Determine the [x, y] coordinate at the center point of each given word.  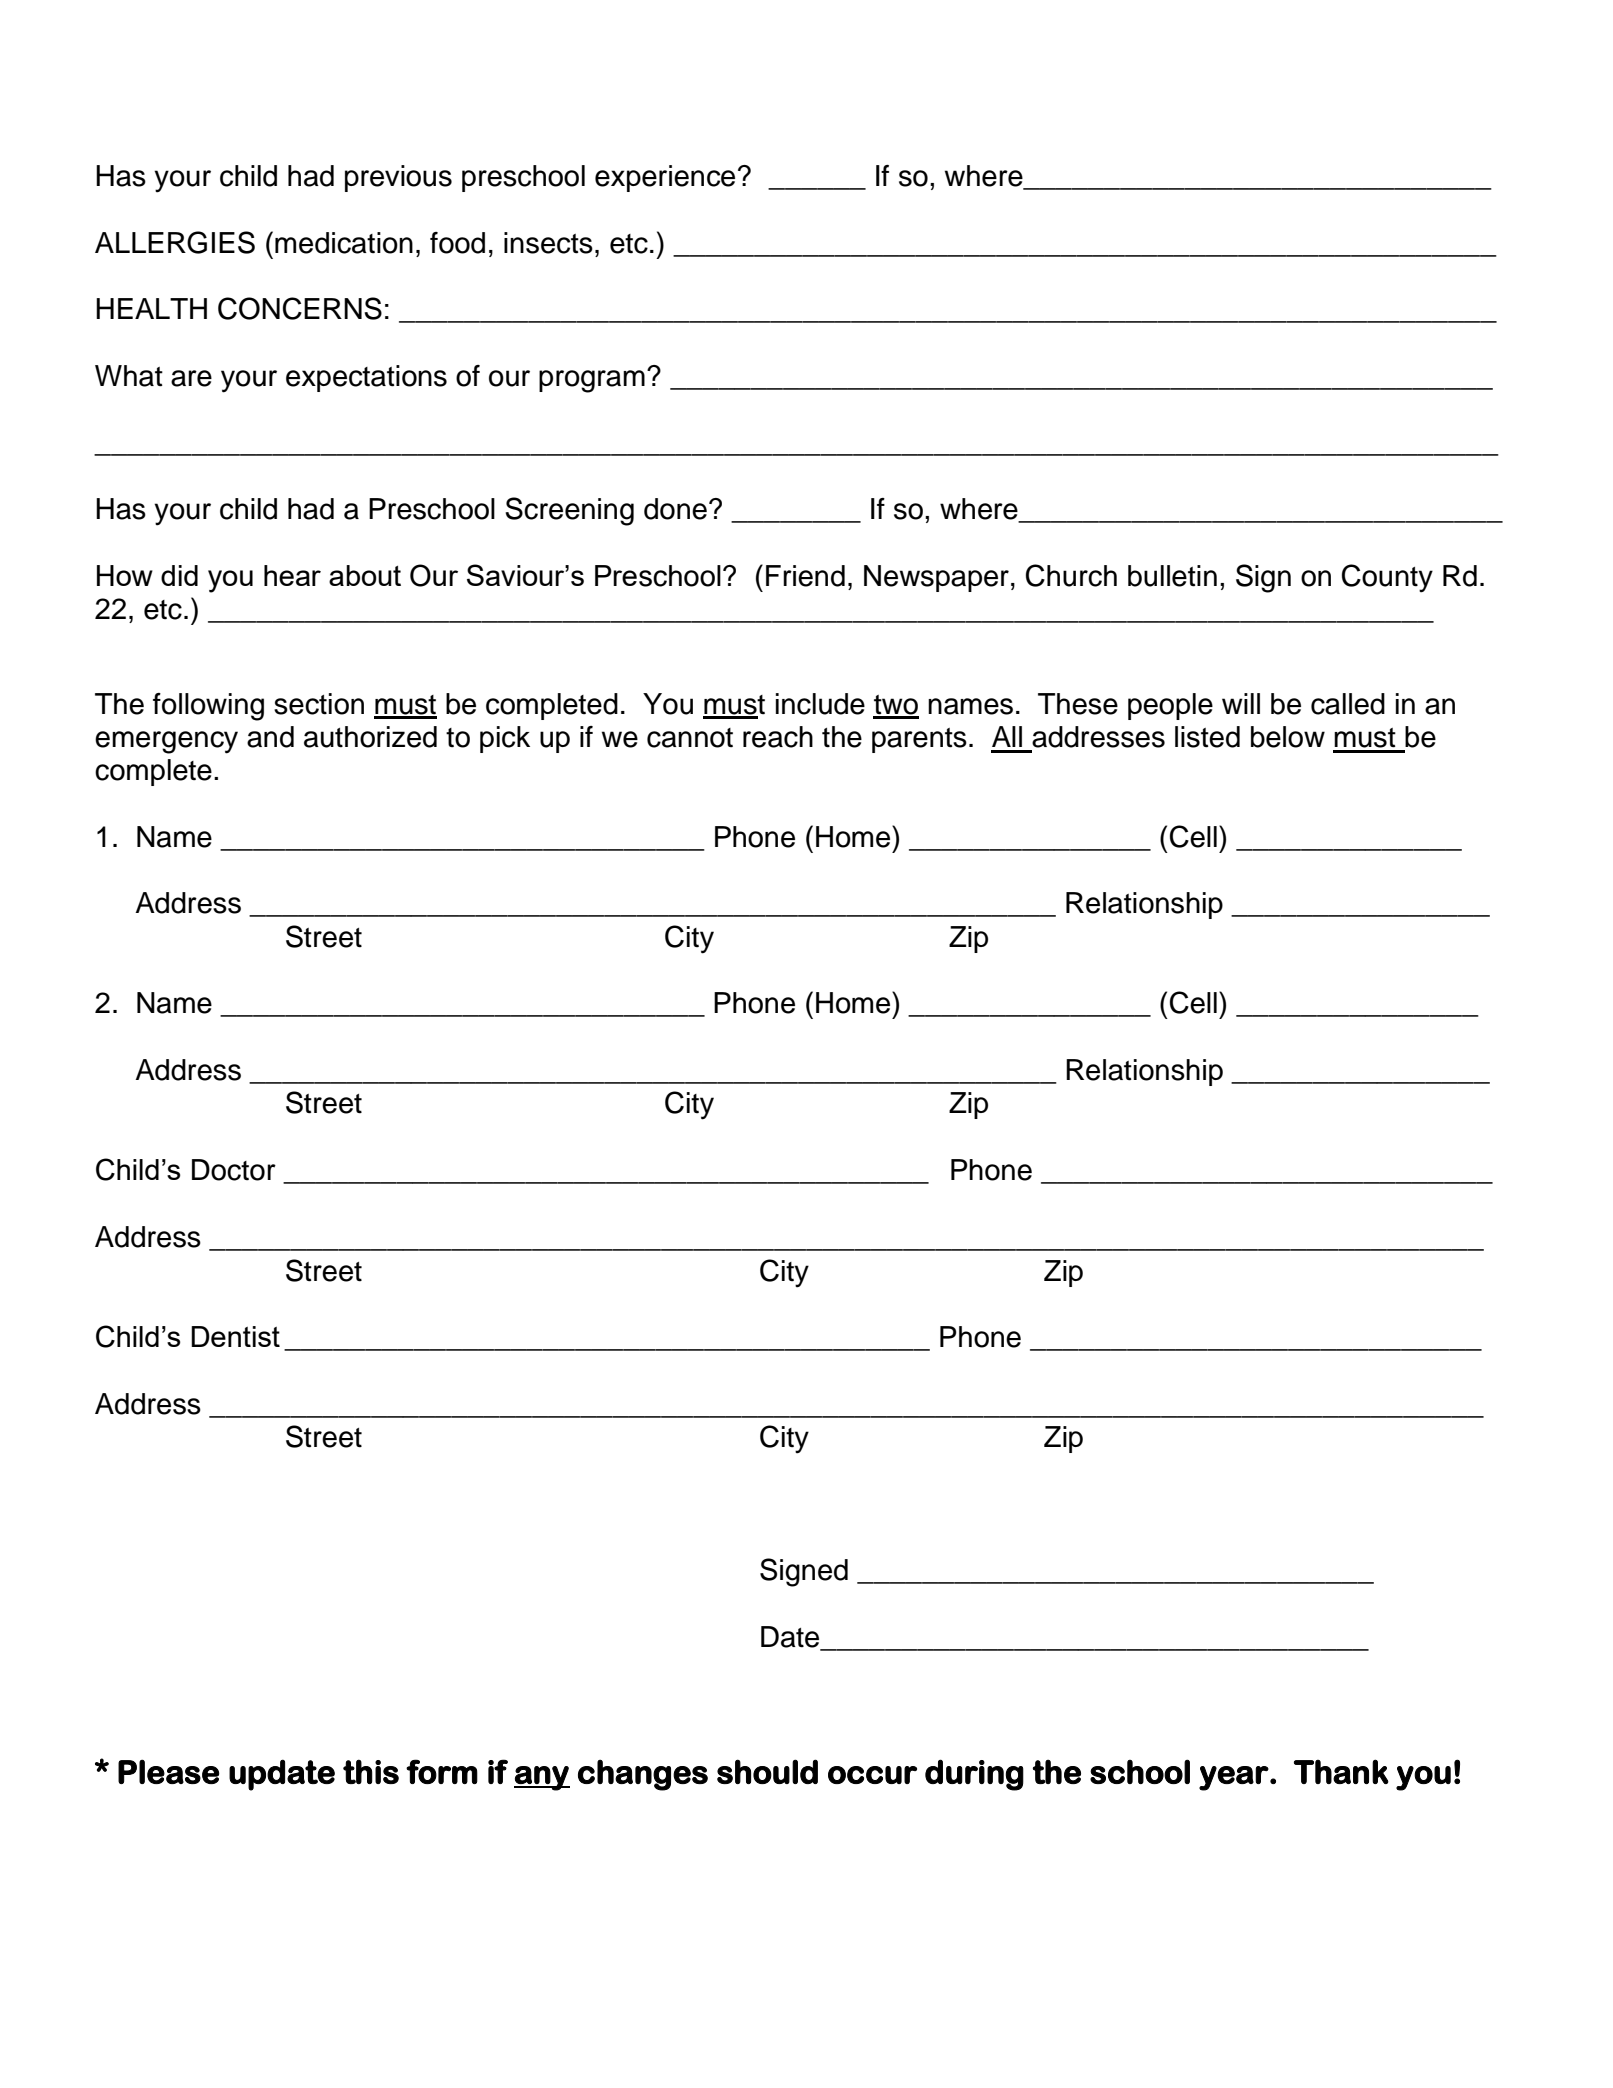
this [371, 1771]
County [1387, 578]
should [767, 1771]
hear [292, 575]
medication [344, 243]
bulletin [1172, 576]
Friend [805, 576]
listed [1207, 737]
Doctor [234, 1170]
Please [168, 1771]
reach [778, 737]
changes [643, 1775]
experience [665, 178]
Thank [1341, 1771]
